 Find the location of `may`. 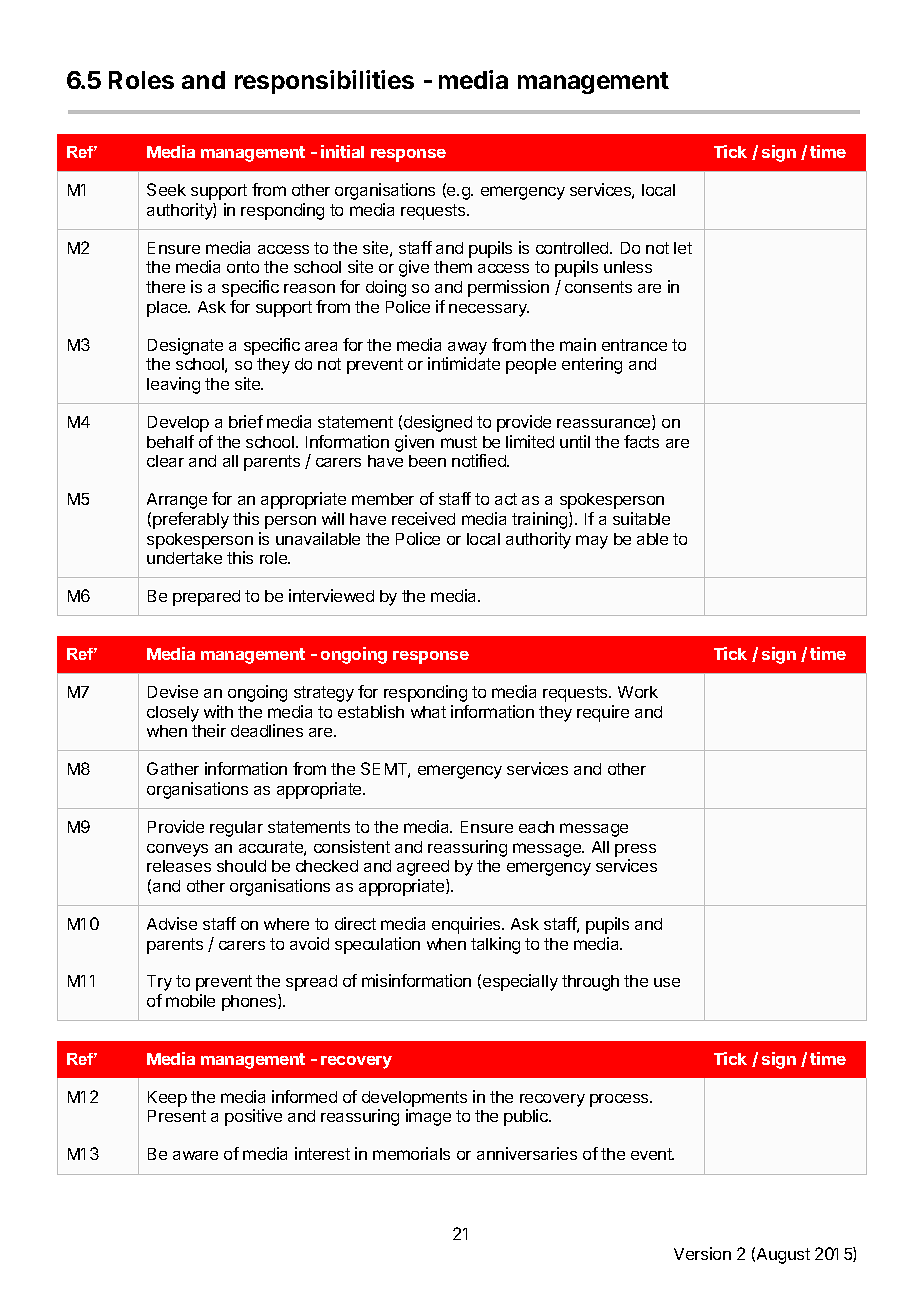

may is located at coordinates (592, 542).
